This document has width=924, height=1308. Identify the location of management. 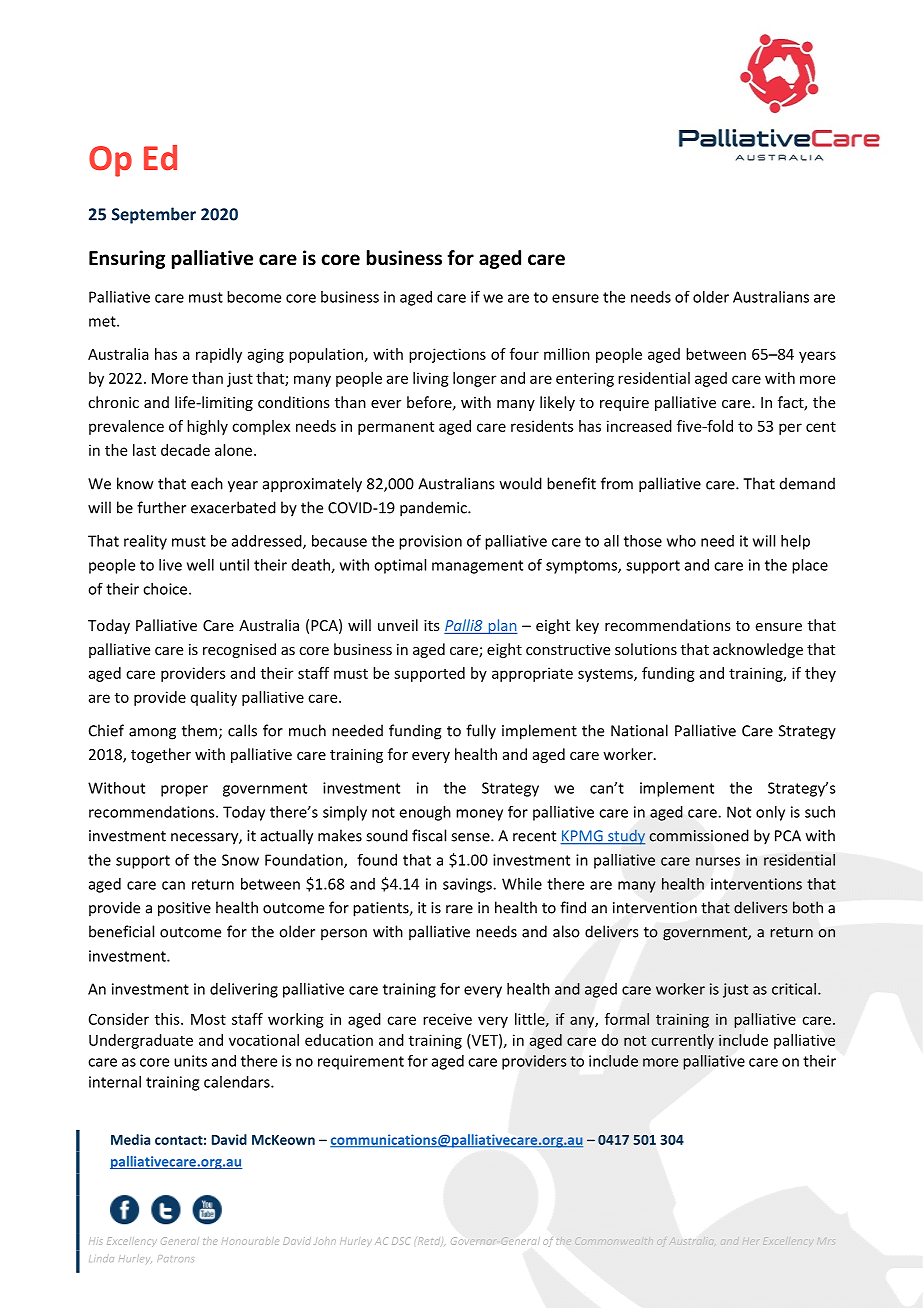
(477, 567).
